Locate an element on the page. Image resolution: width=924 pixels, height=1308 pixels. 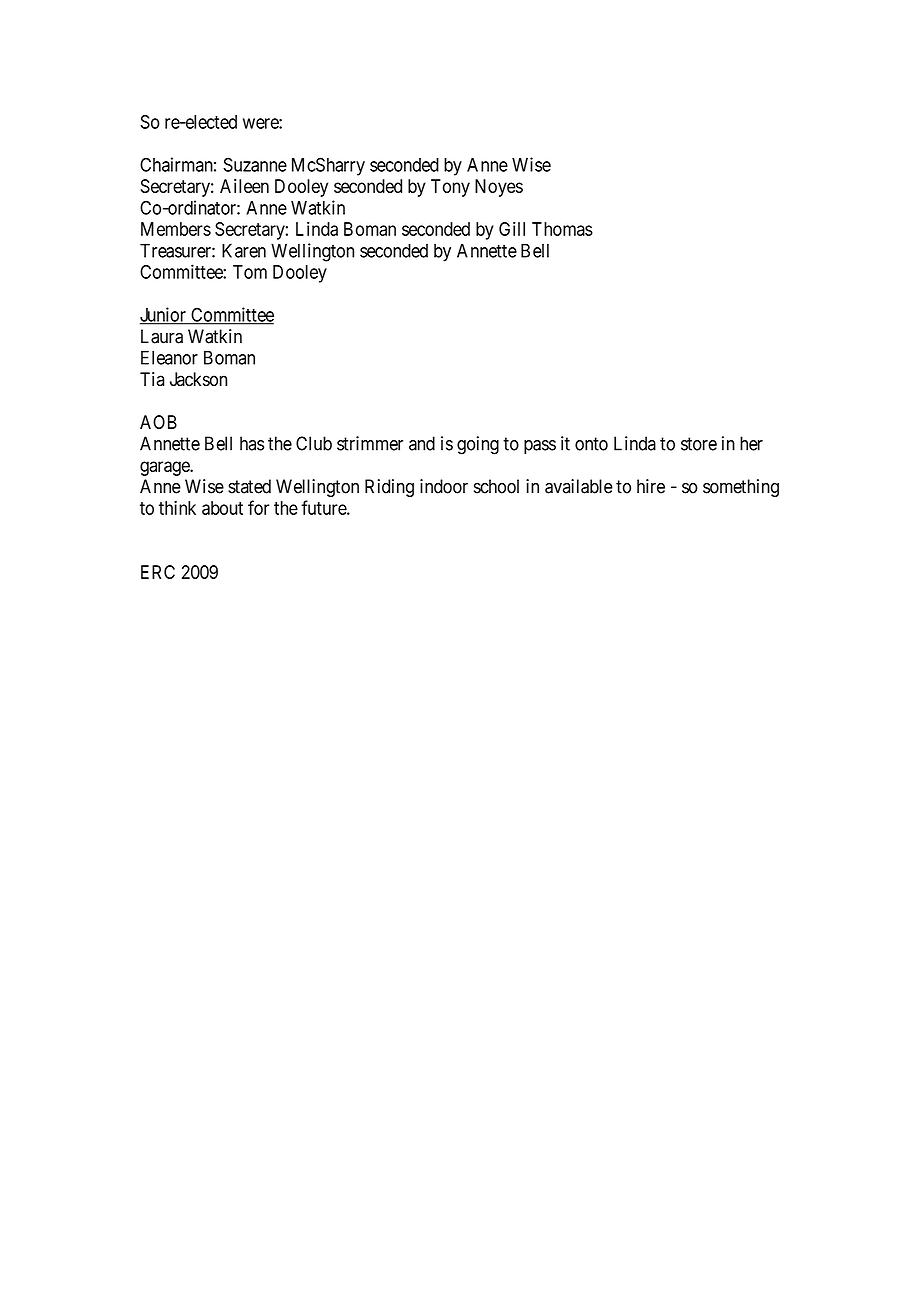
Tom is located at coordinates (250, 272).
